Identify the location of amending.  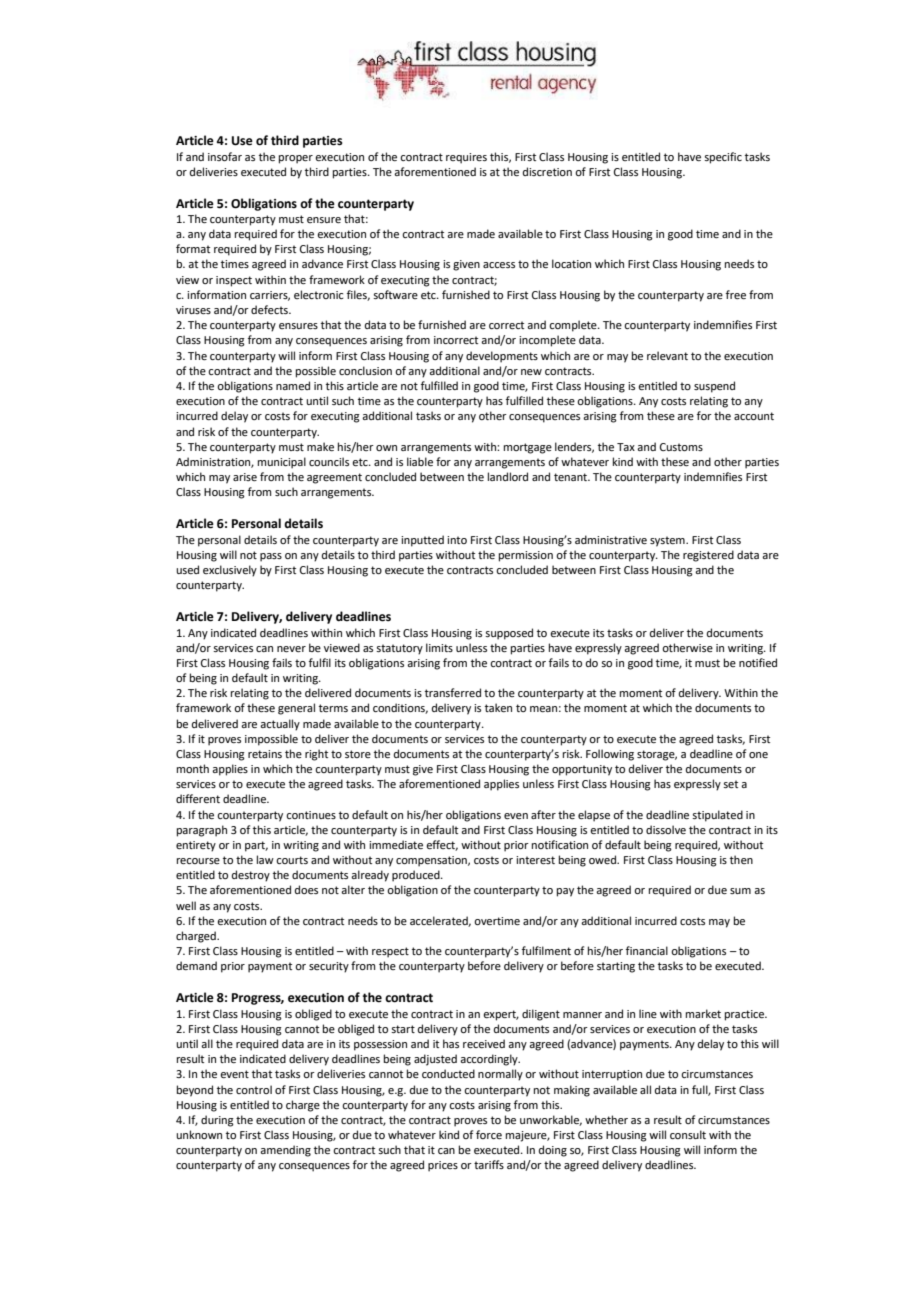
(285, 1151).
